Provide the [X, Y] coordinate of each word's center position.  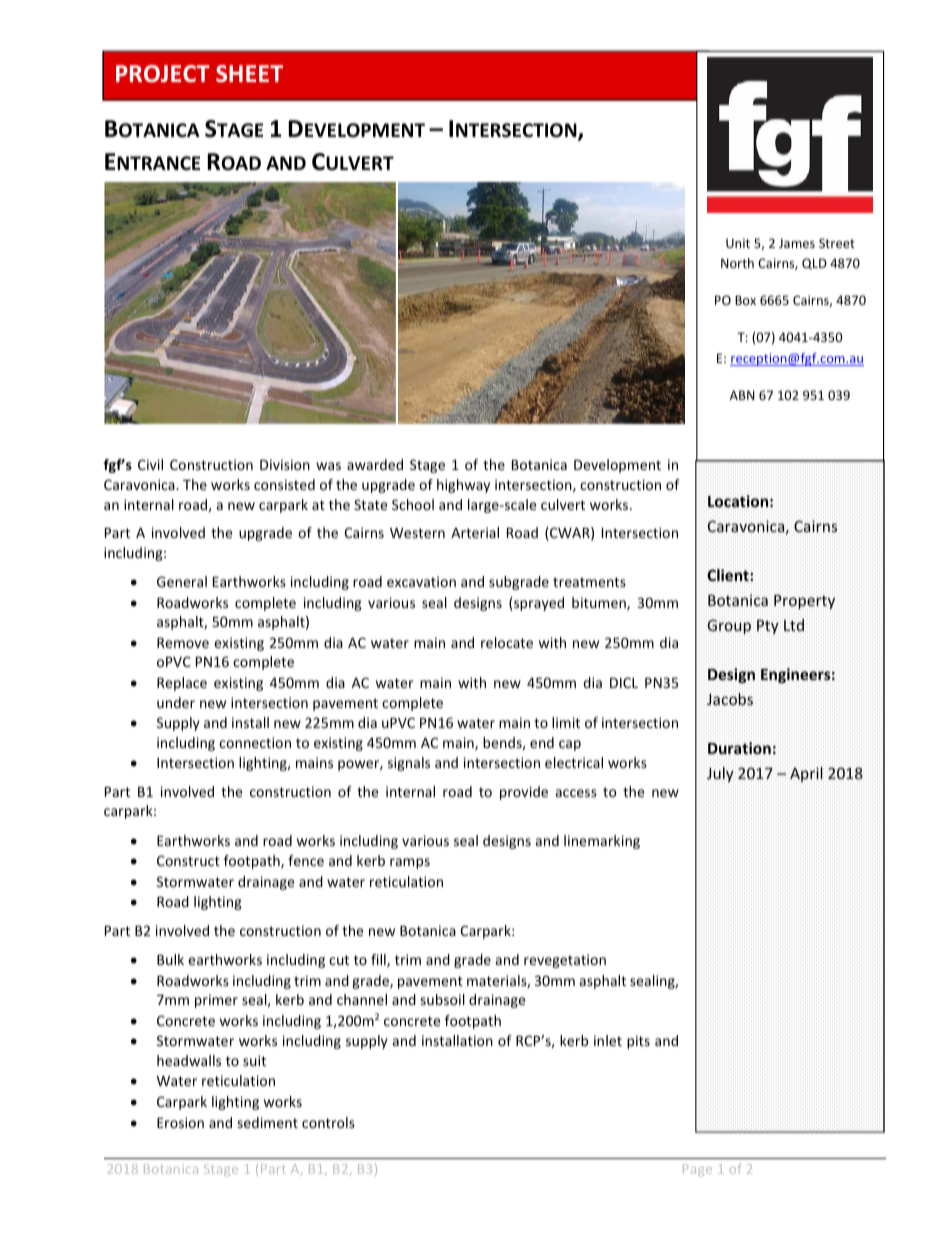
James [797, 243]
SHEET [249, 74]
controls [328, 1122]
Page [697, 1170]
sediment [267, 1122]
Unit [738, 243]
